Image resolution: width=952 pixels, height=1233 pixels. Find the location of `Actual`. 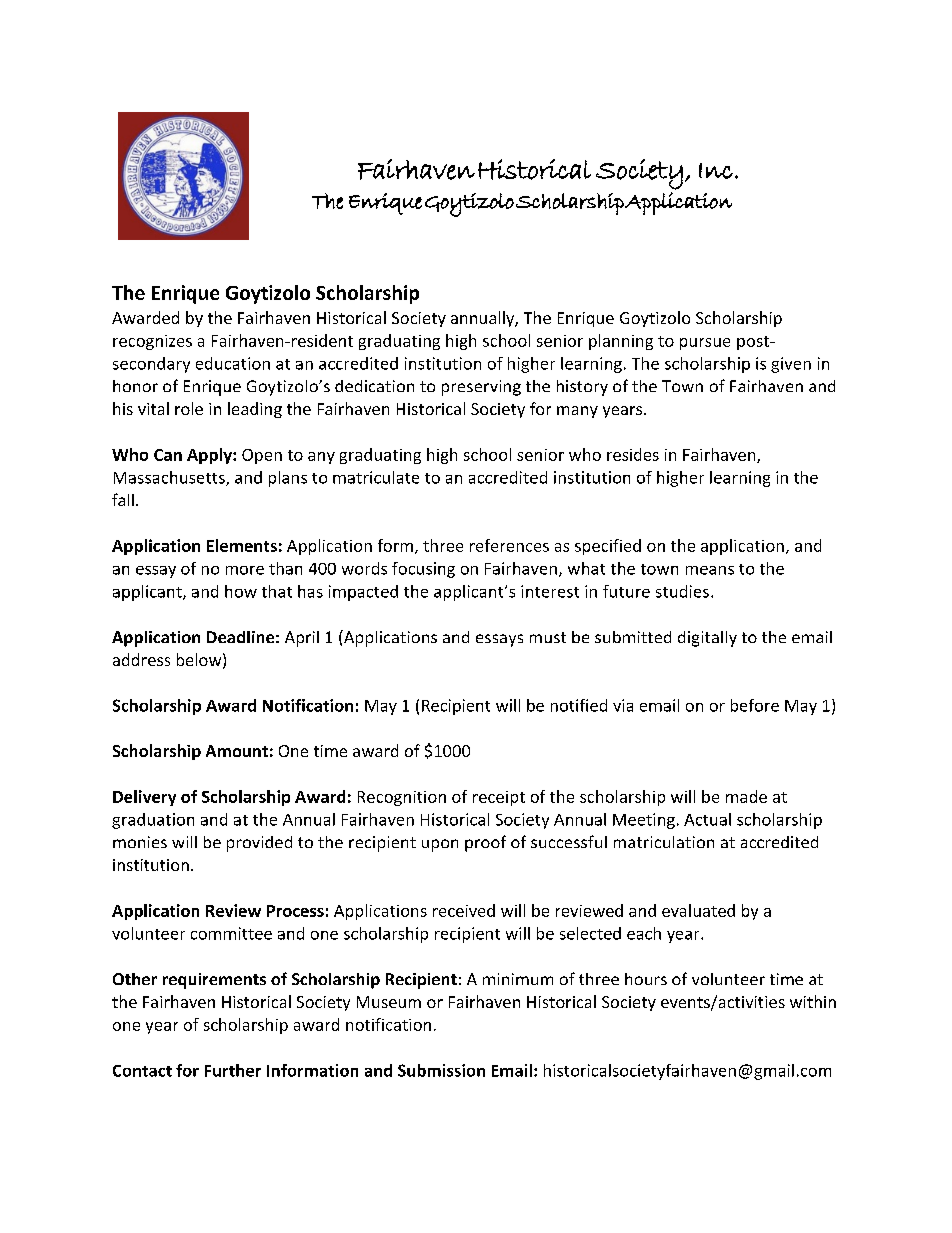

Actual is located at coordinates (707, 819).
